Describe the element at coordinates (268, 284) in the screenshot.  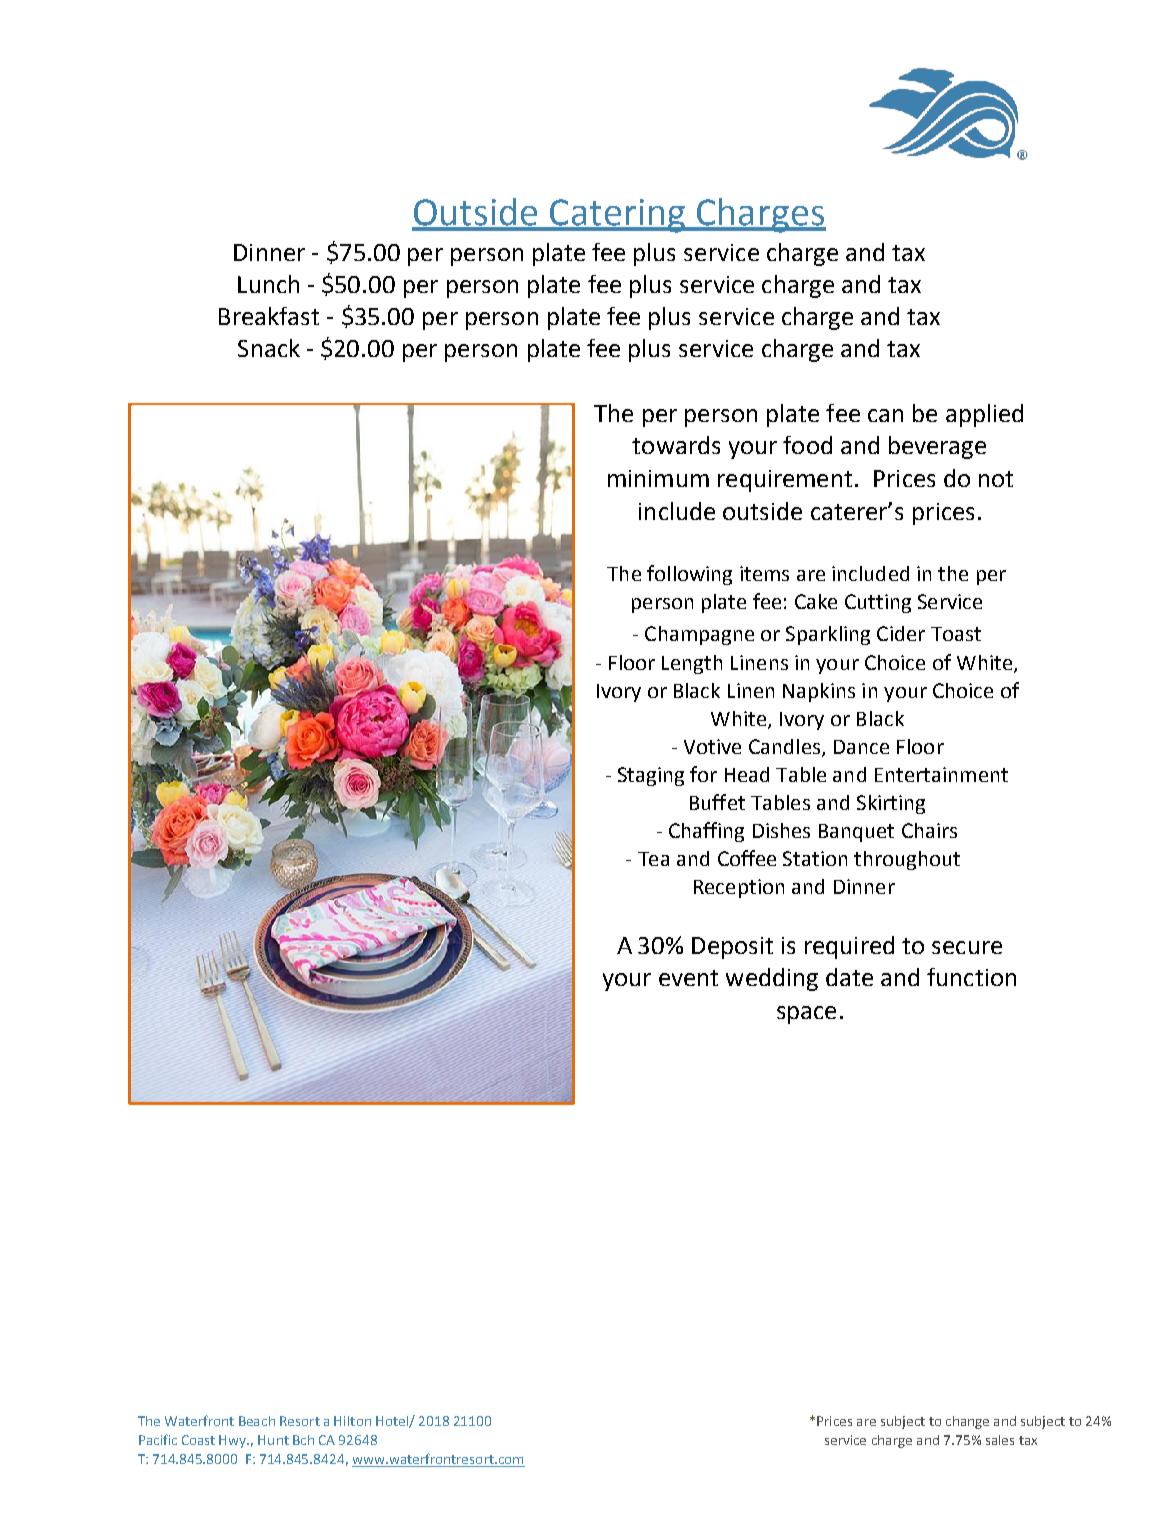
I see `Lunch` at that location.
